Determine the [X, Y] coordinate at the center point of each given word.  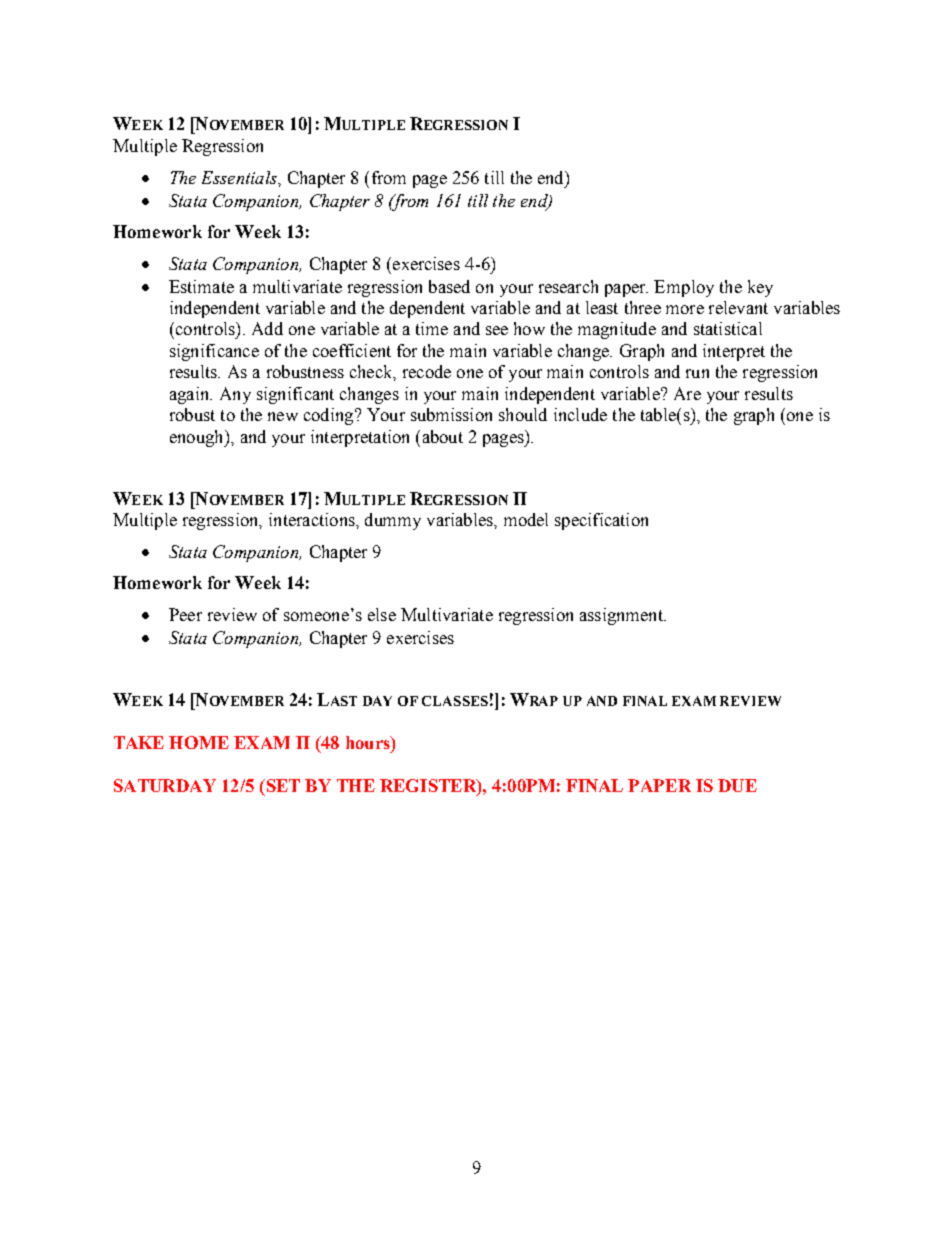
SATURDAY [165, 785]
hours [369, 742]
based [449, 286]
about [443, 436]
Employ [684, 288]
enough [198, 438]
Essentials [240, 177]
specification [601, 521]
